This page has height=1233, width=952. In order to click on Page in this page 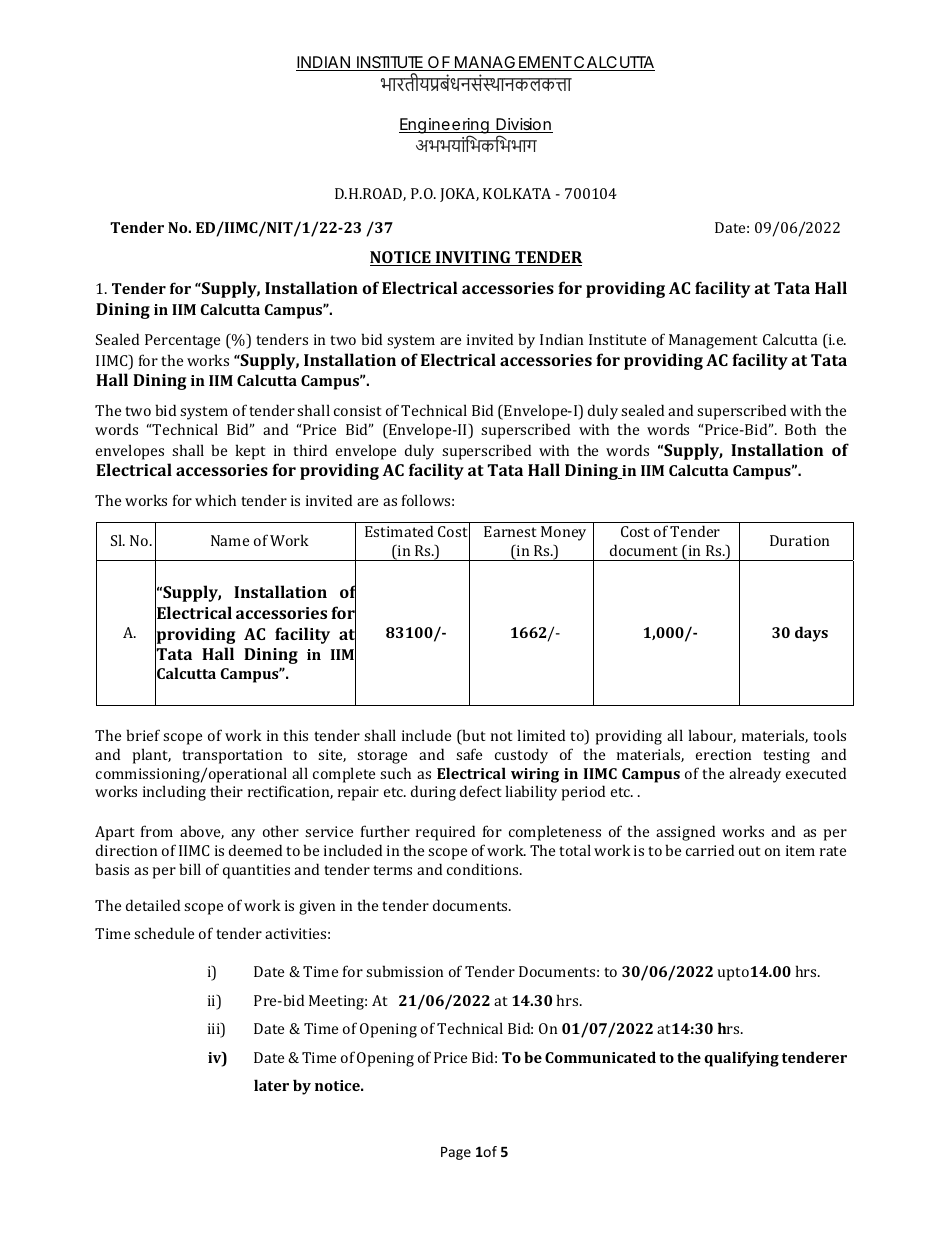, I will do `click(456, 1153)`.
